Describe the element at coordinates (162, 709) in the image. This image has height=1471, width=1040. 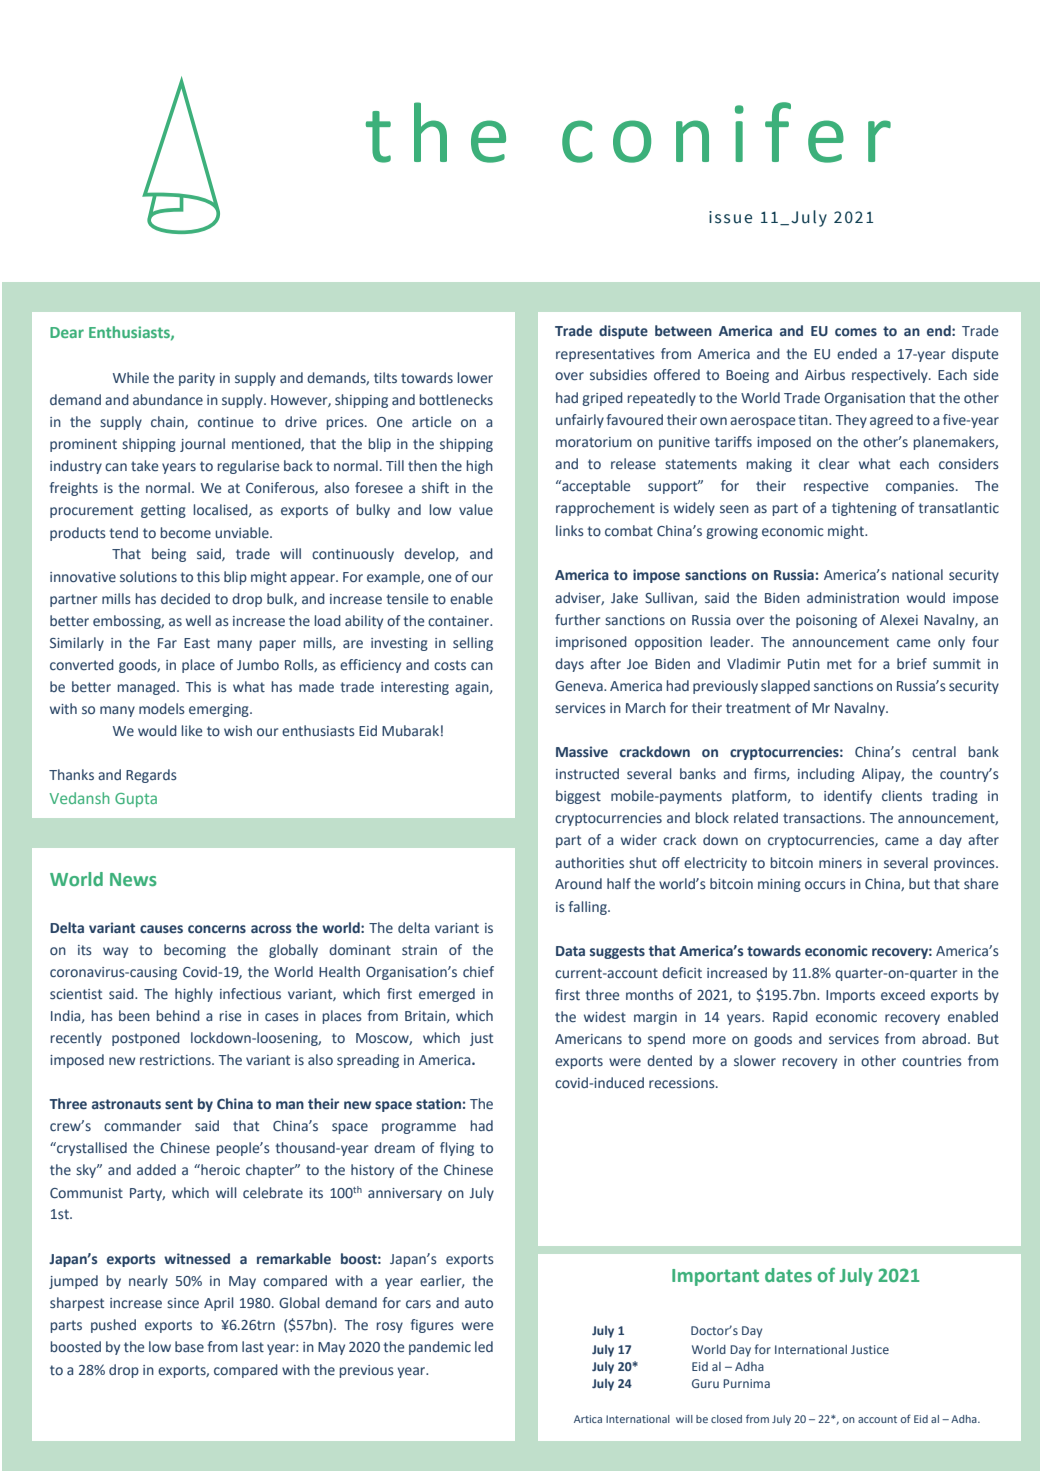
I see `models` at that location.
